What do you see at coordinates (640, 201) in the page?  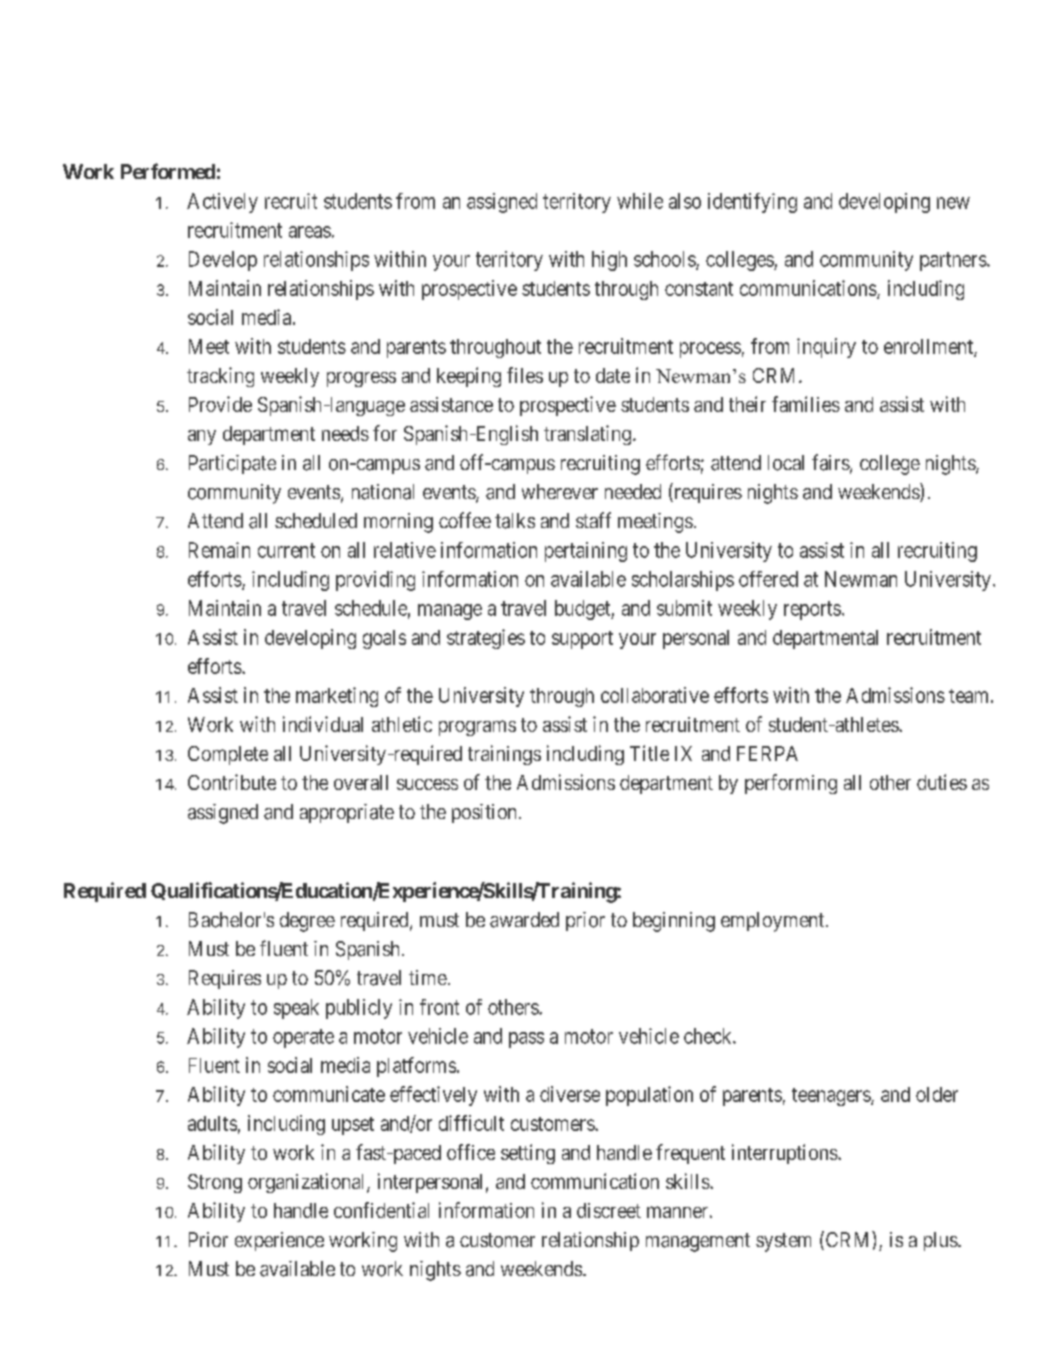 I see `while` at bounding box center [640, 201].
